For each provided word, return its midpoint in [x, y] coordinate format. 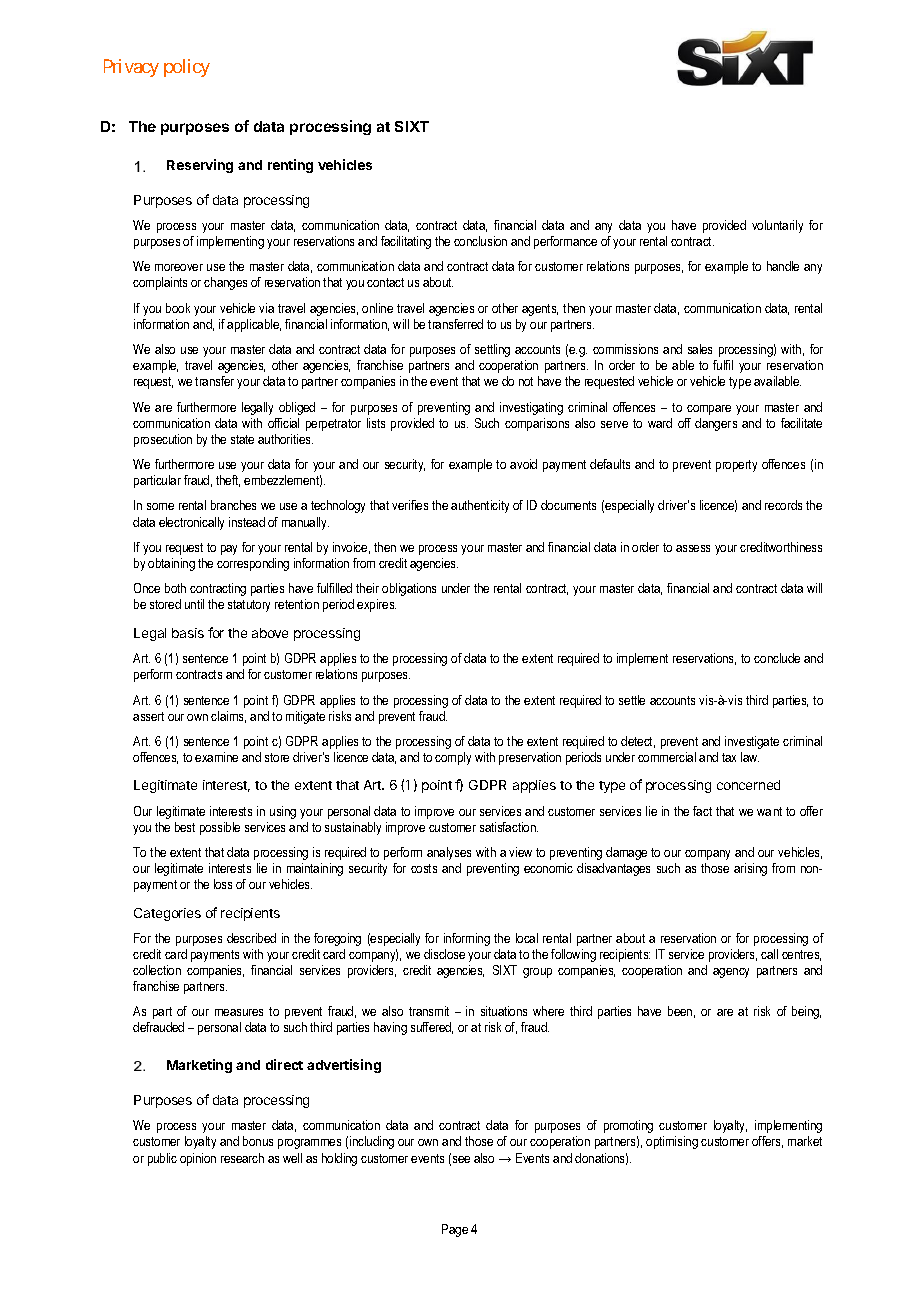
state [242, 439]
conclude [777, 658]
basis [188, 633]
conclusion [480, 241]
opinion [198, 1159]
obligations [409, 589]
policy [187, 68]
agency [731, 973]
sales [700, 349]
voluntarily [777, 226]
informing [467, 939]
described [251, 938]
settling [492, 350]
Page [455, 1230]
